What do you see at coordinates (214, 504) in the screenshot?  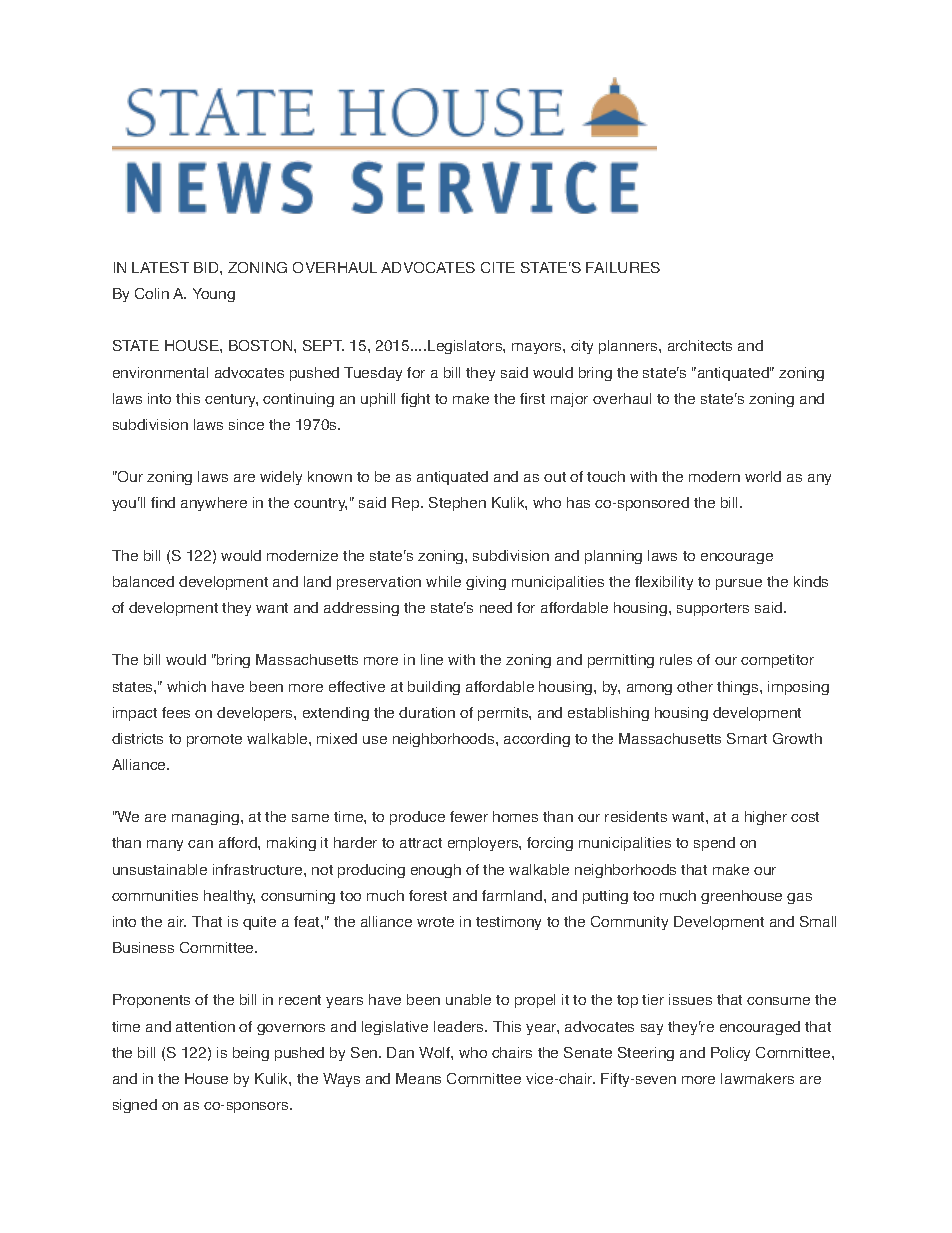 I see `anywhere` at bounding box center [214, 504].
